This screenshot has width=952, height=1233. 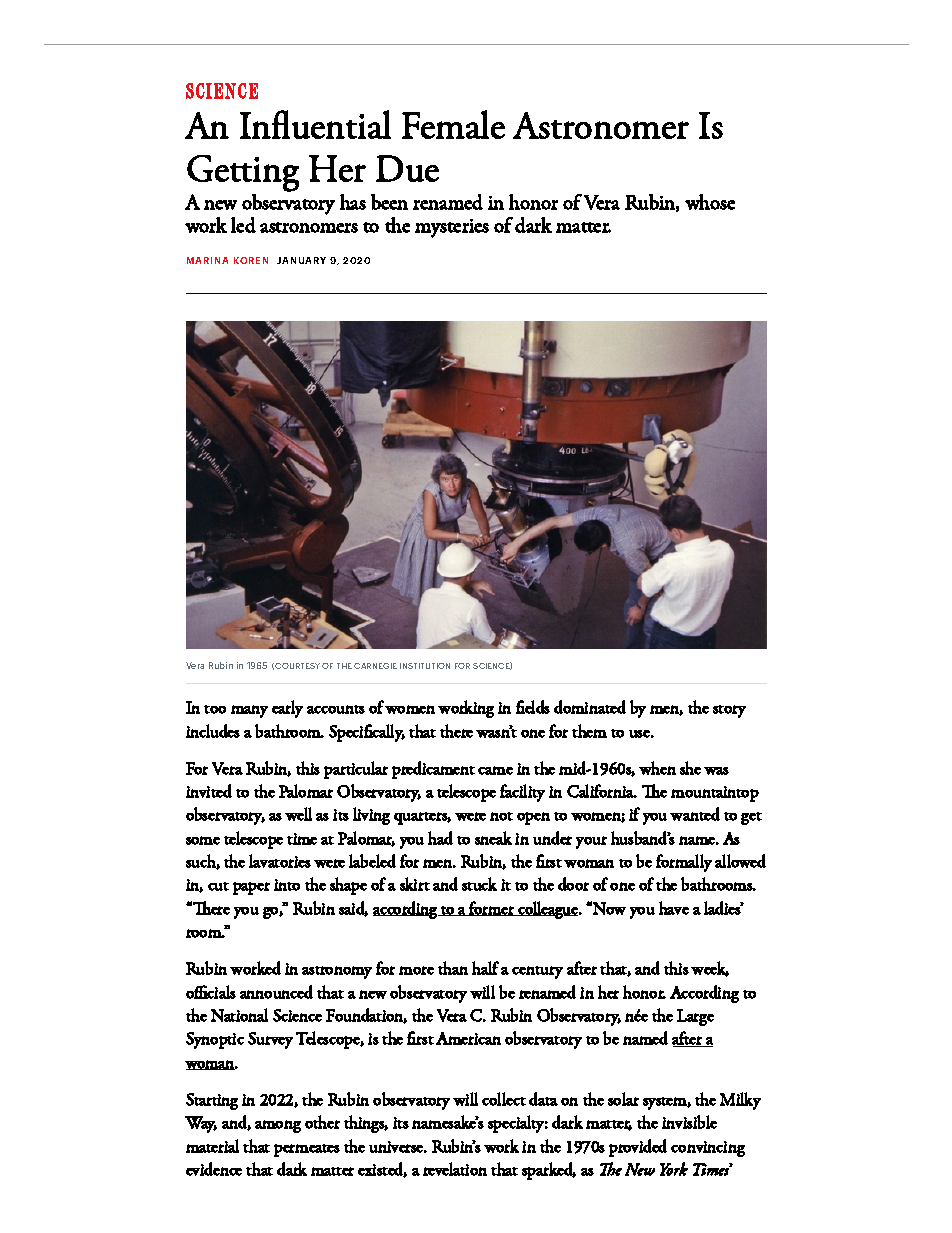 I want to click on INSTITUTION, so click(x=425, y=666).
